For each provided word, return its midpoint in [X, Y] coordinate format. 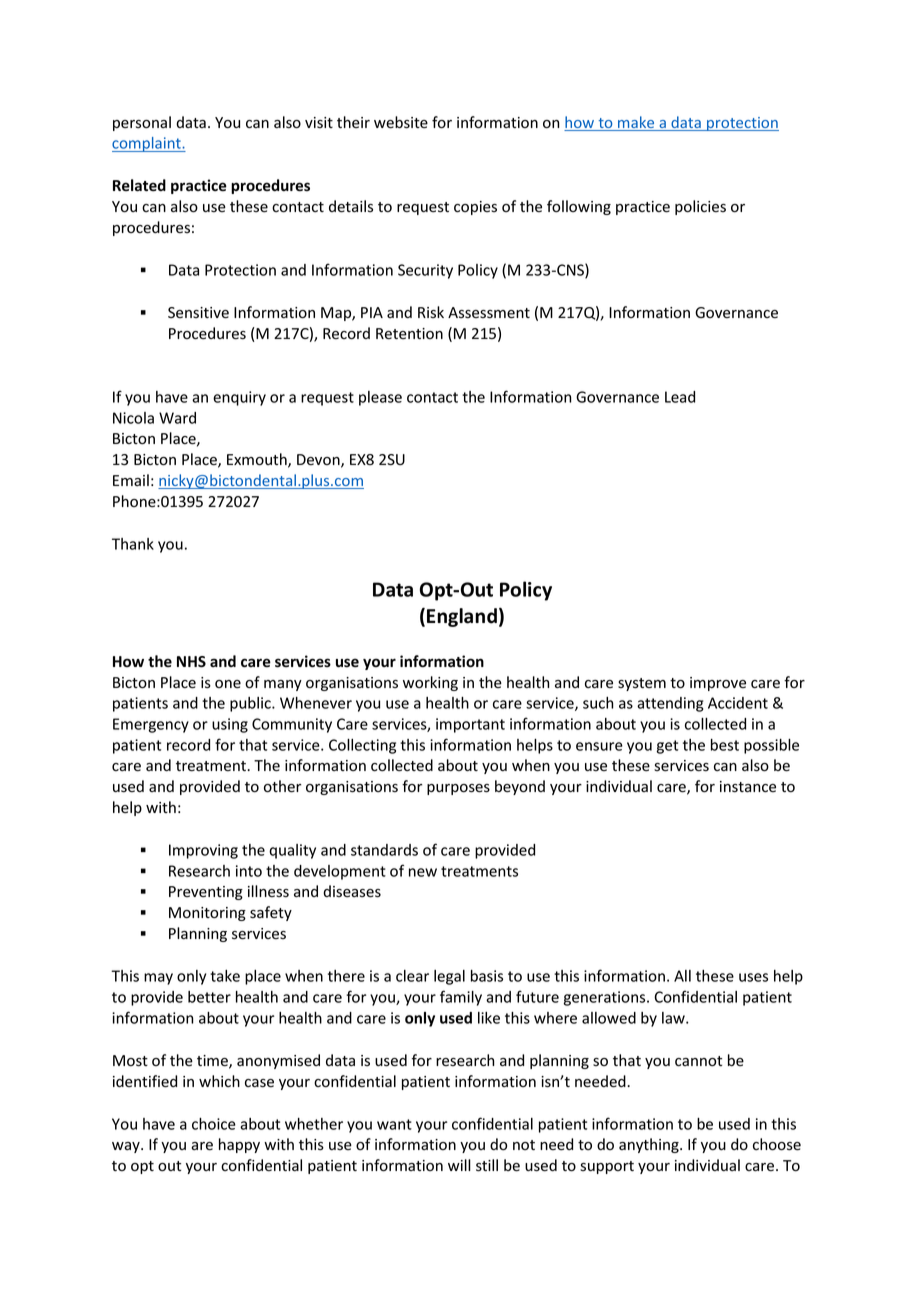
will [459, 1165]
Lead [680, 397]
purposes [458, 789]
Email [131, 480]
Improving [203, 851]
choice [214, 1124]
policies [700, 207]
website [401, 122]
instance [748, 787]
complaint [147, 144]
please [380, 398]
